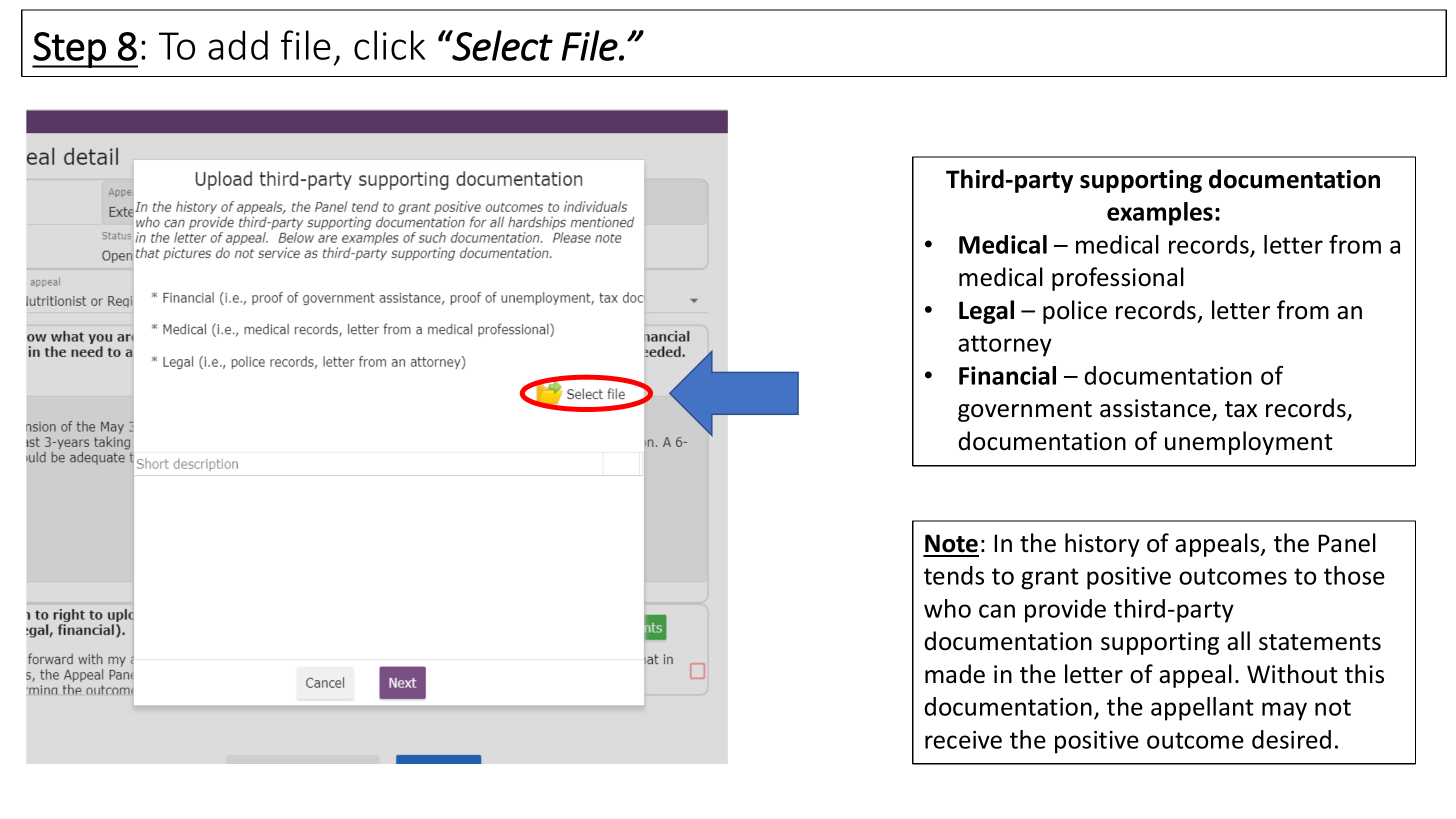 Image resolution: width=1456 pixels, height=819 pixels. What do you see at coordinates (947, 608) in the screenshot?
I see `who` at bounding box center [947, 608].
